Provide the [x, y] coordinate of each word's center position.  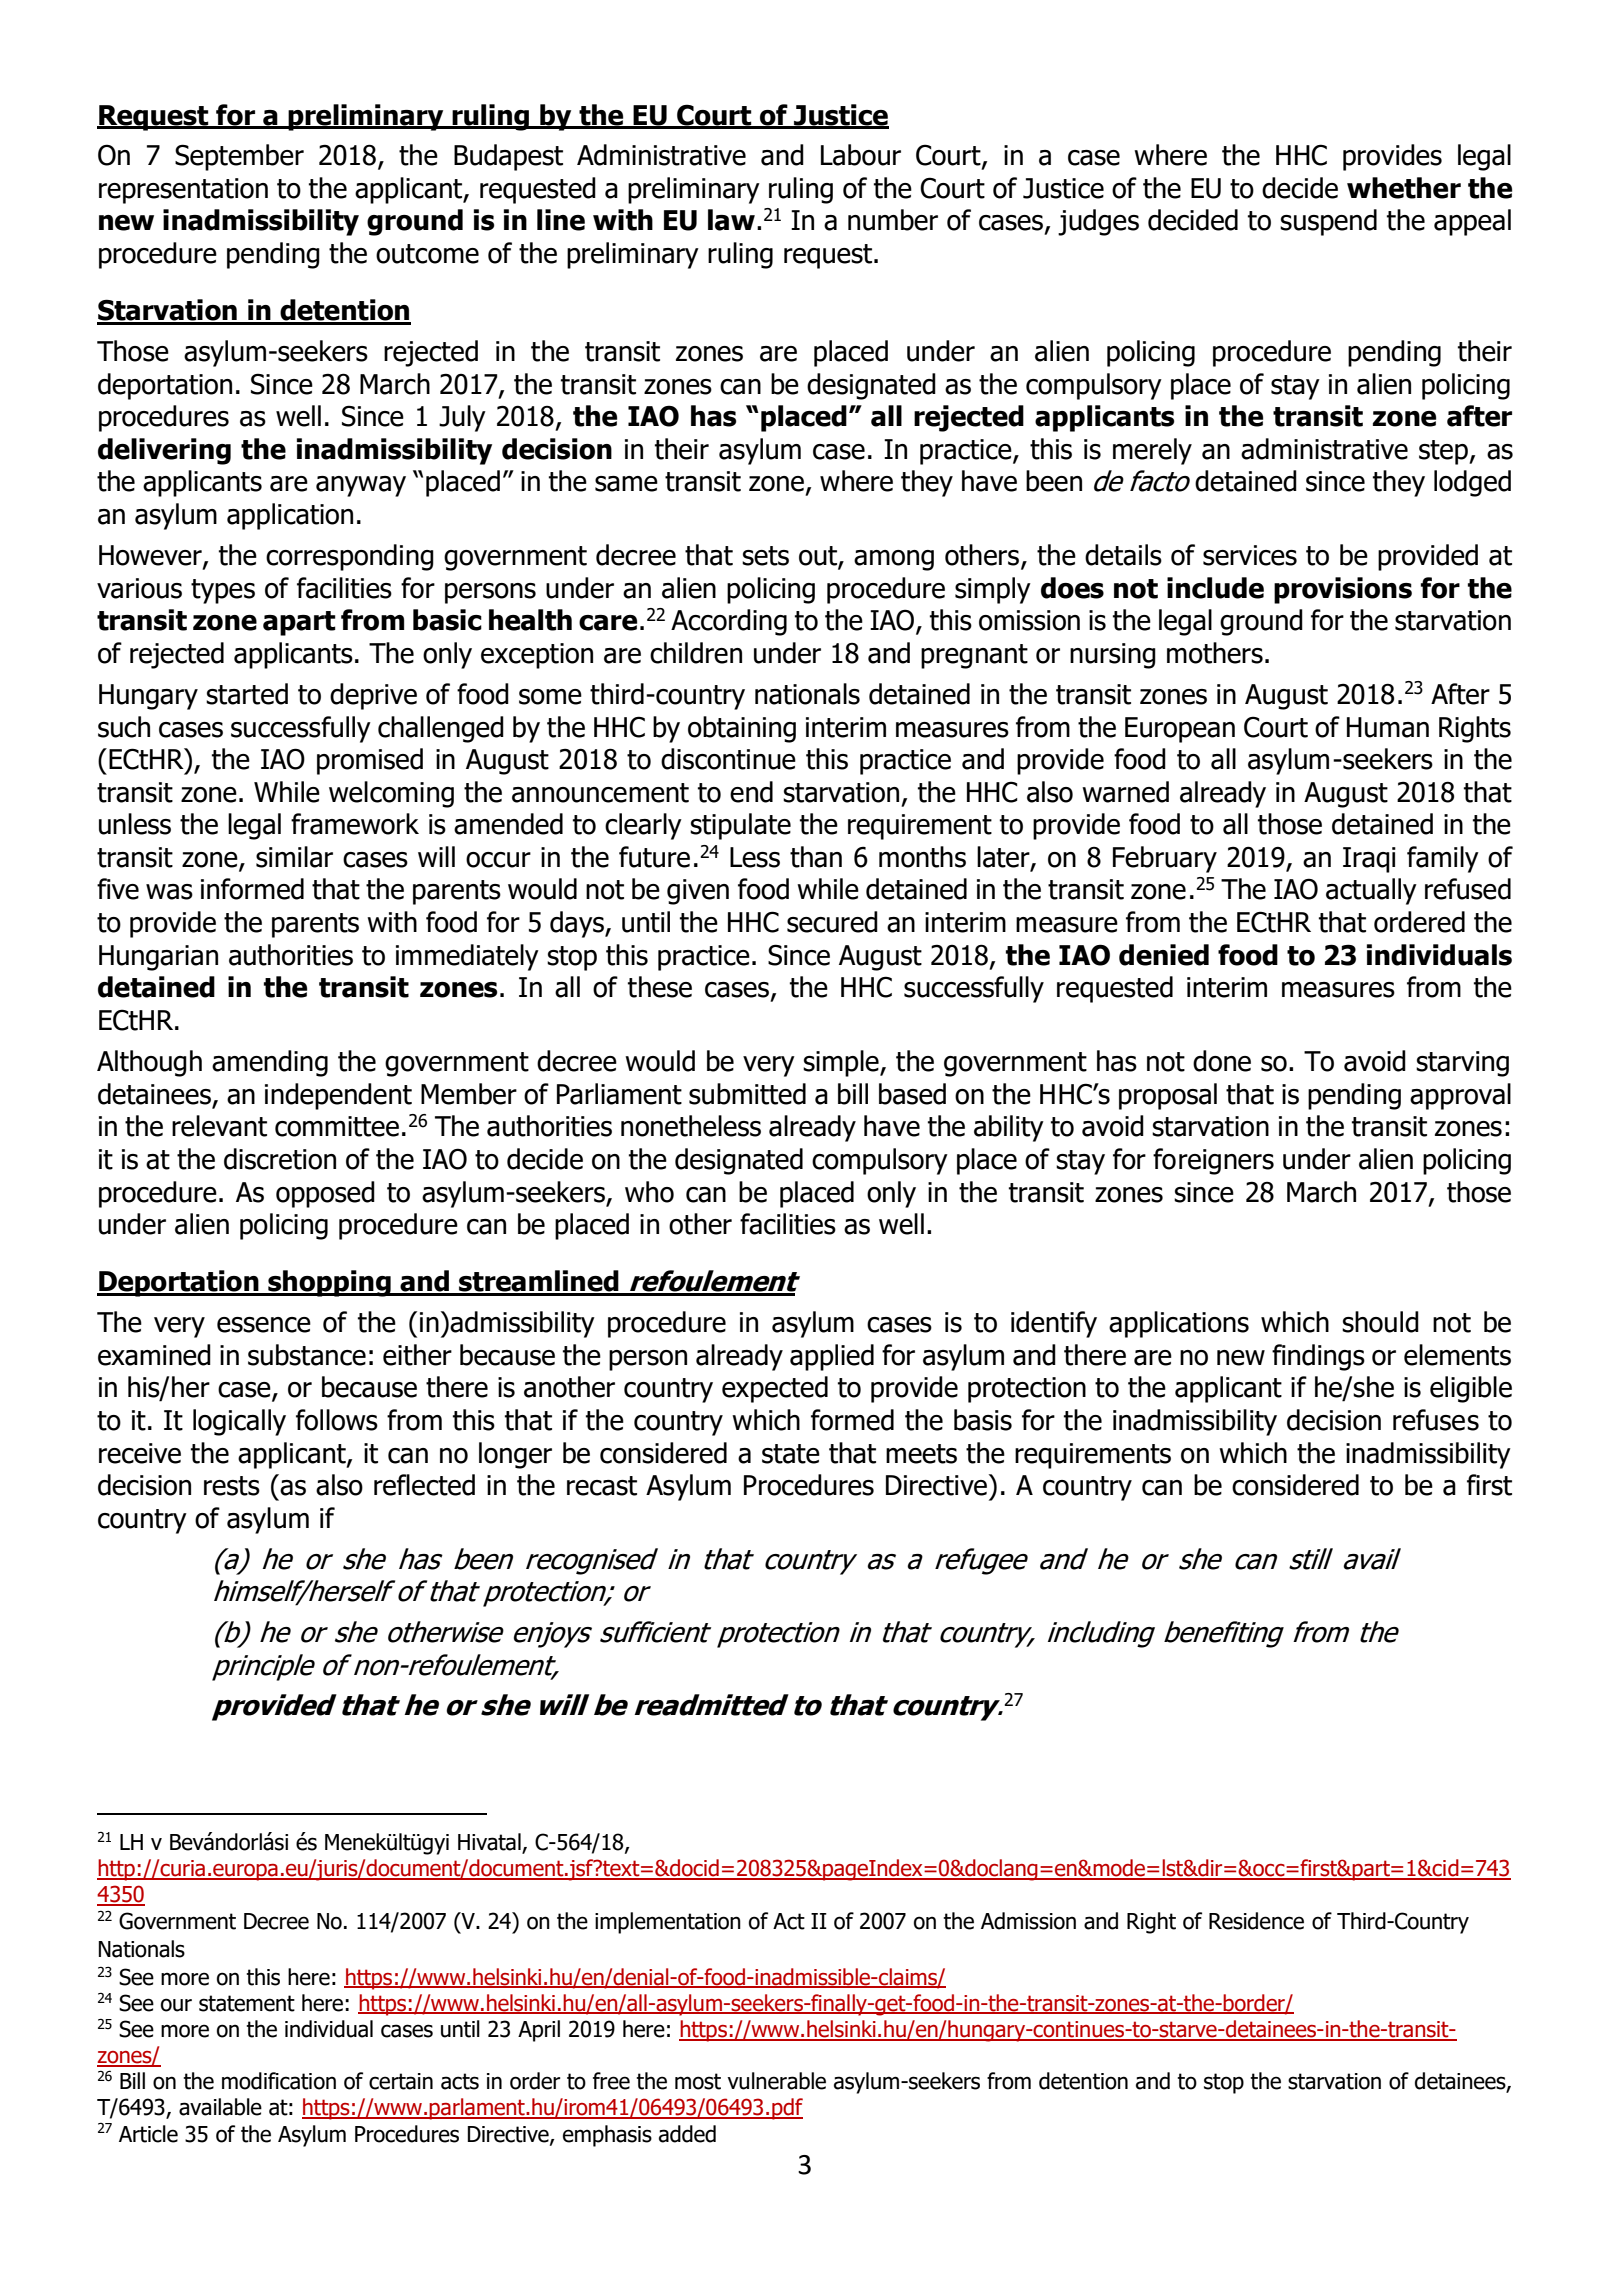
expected [775, 1389]
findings [1318, 1357]
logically [239, 1422]
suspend [1328, 222]
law [731, 220]
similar [294, 857]
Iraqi [1369, 860]
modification [279, 2081]
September [239, 157]
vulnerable [776, 2081]
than [816, 857]
